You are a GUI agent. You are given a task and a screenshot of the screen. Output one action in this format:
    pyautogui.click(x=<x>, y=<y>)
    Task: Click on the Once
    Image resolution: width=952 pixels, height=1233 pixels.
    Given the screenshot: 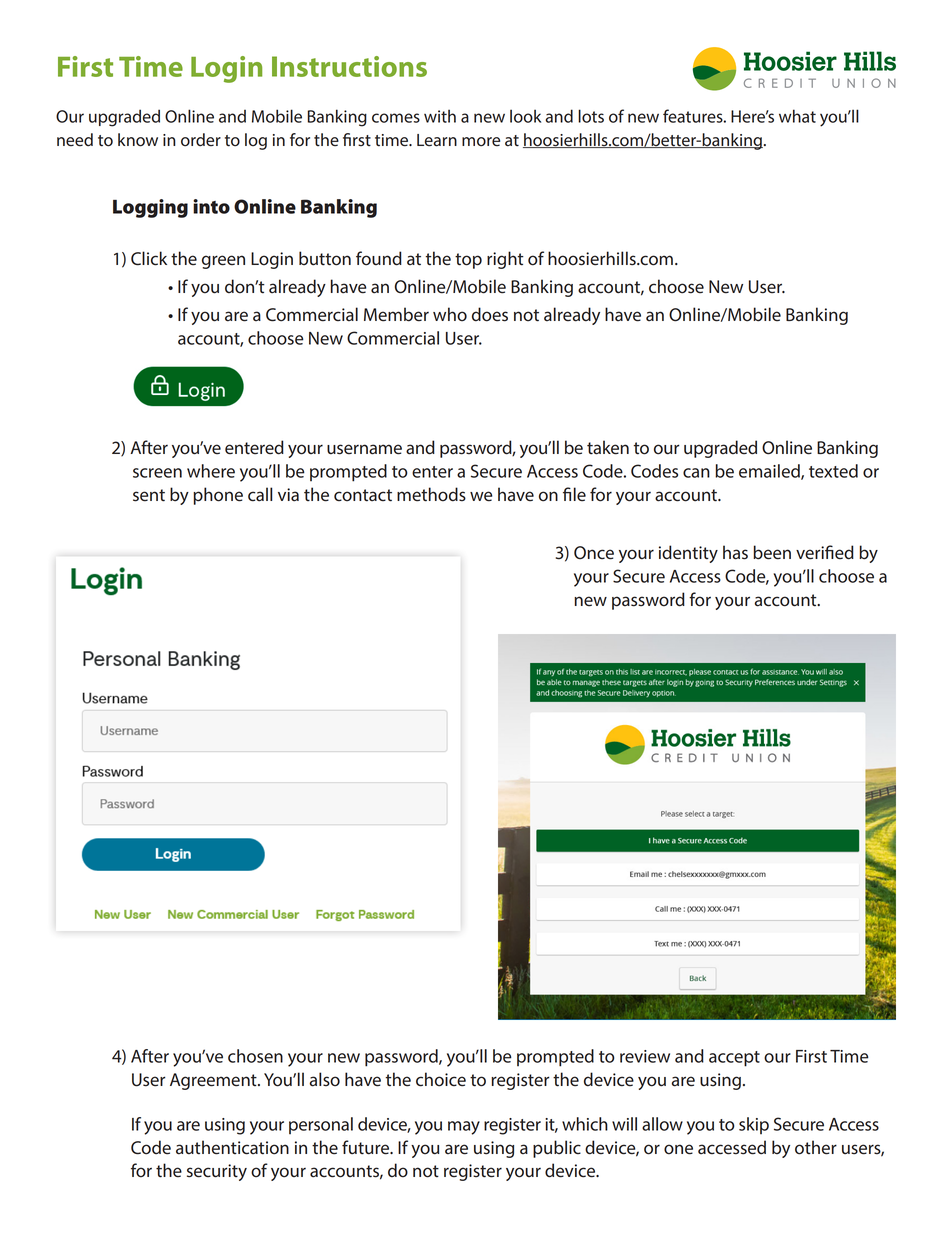 What is the action you would take?
    pyautogui.click(x=594, y=553)
